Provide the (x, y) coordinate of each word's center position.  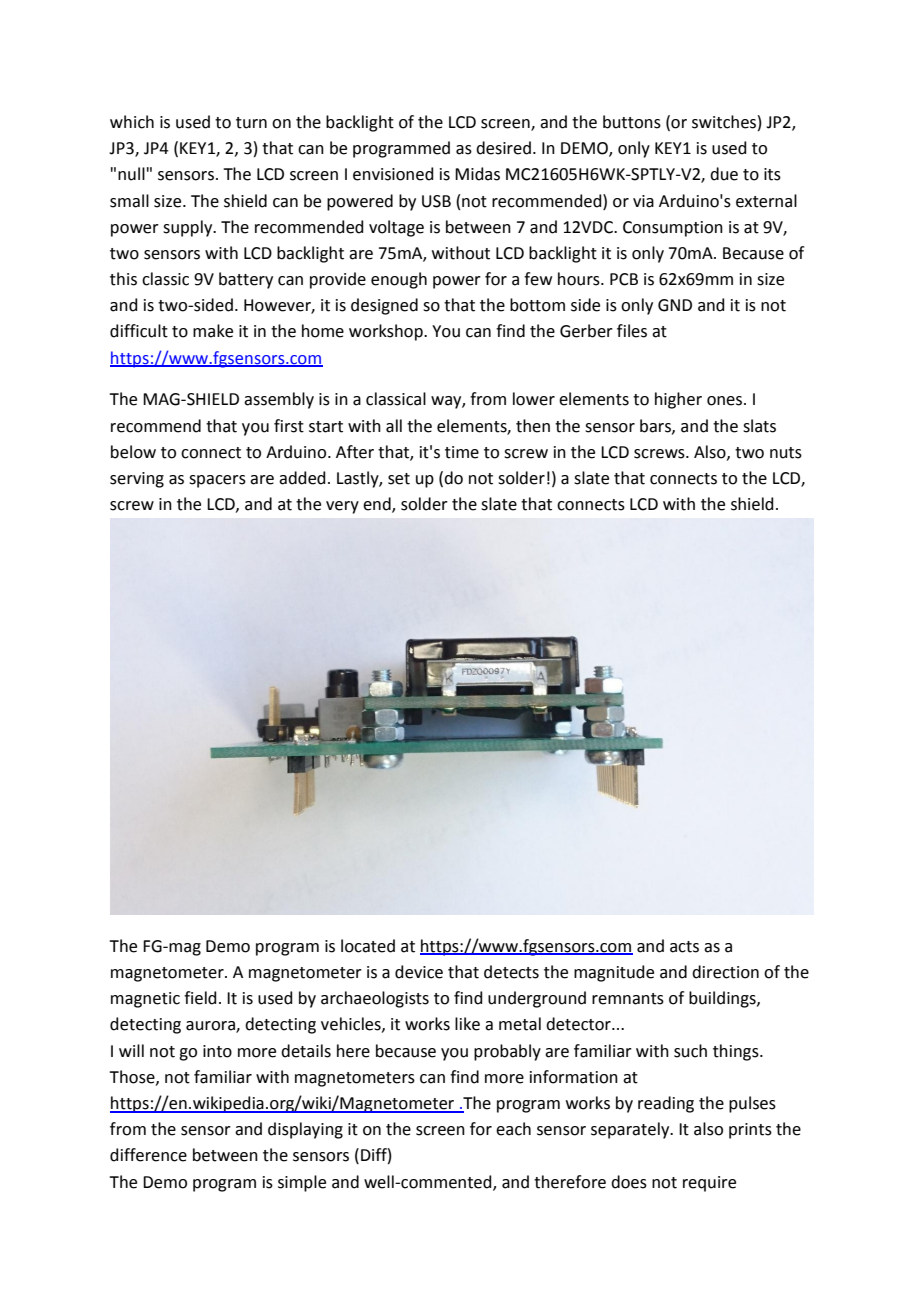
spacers (217, 481)
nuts (786, 453)
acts (684, 947)
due (724, 174)
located (368, 946)
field (200, 998)
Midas (477, 174)
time (462, 452)
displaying (305, 1130)
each (513, 1129)
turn (251, 123)
